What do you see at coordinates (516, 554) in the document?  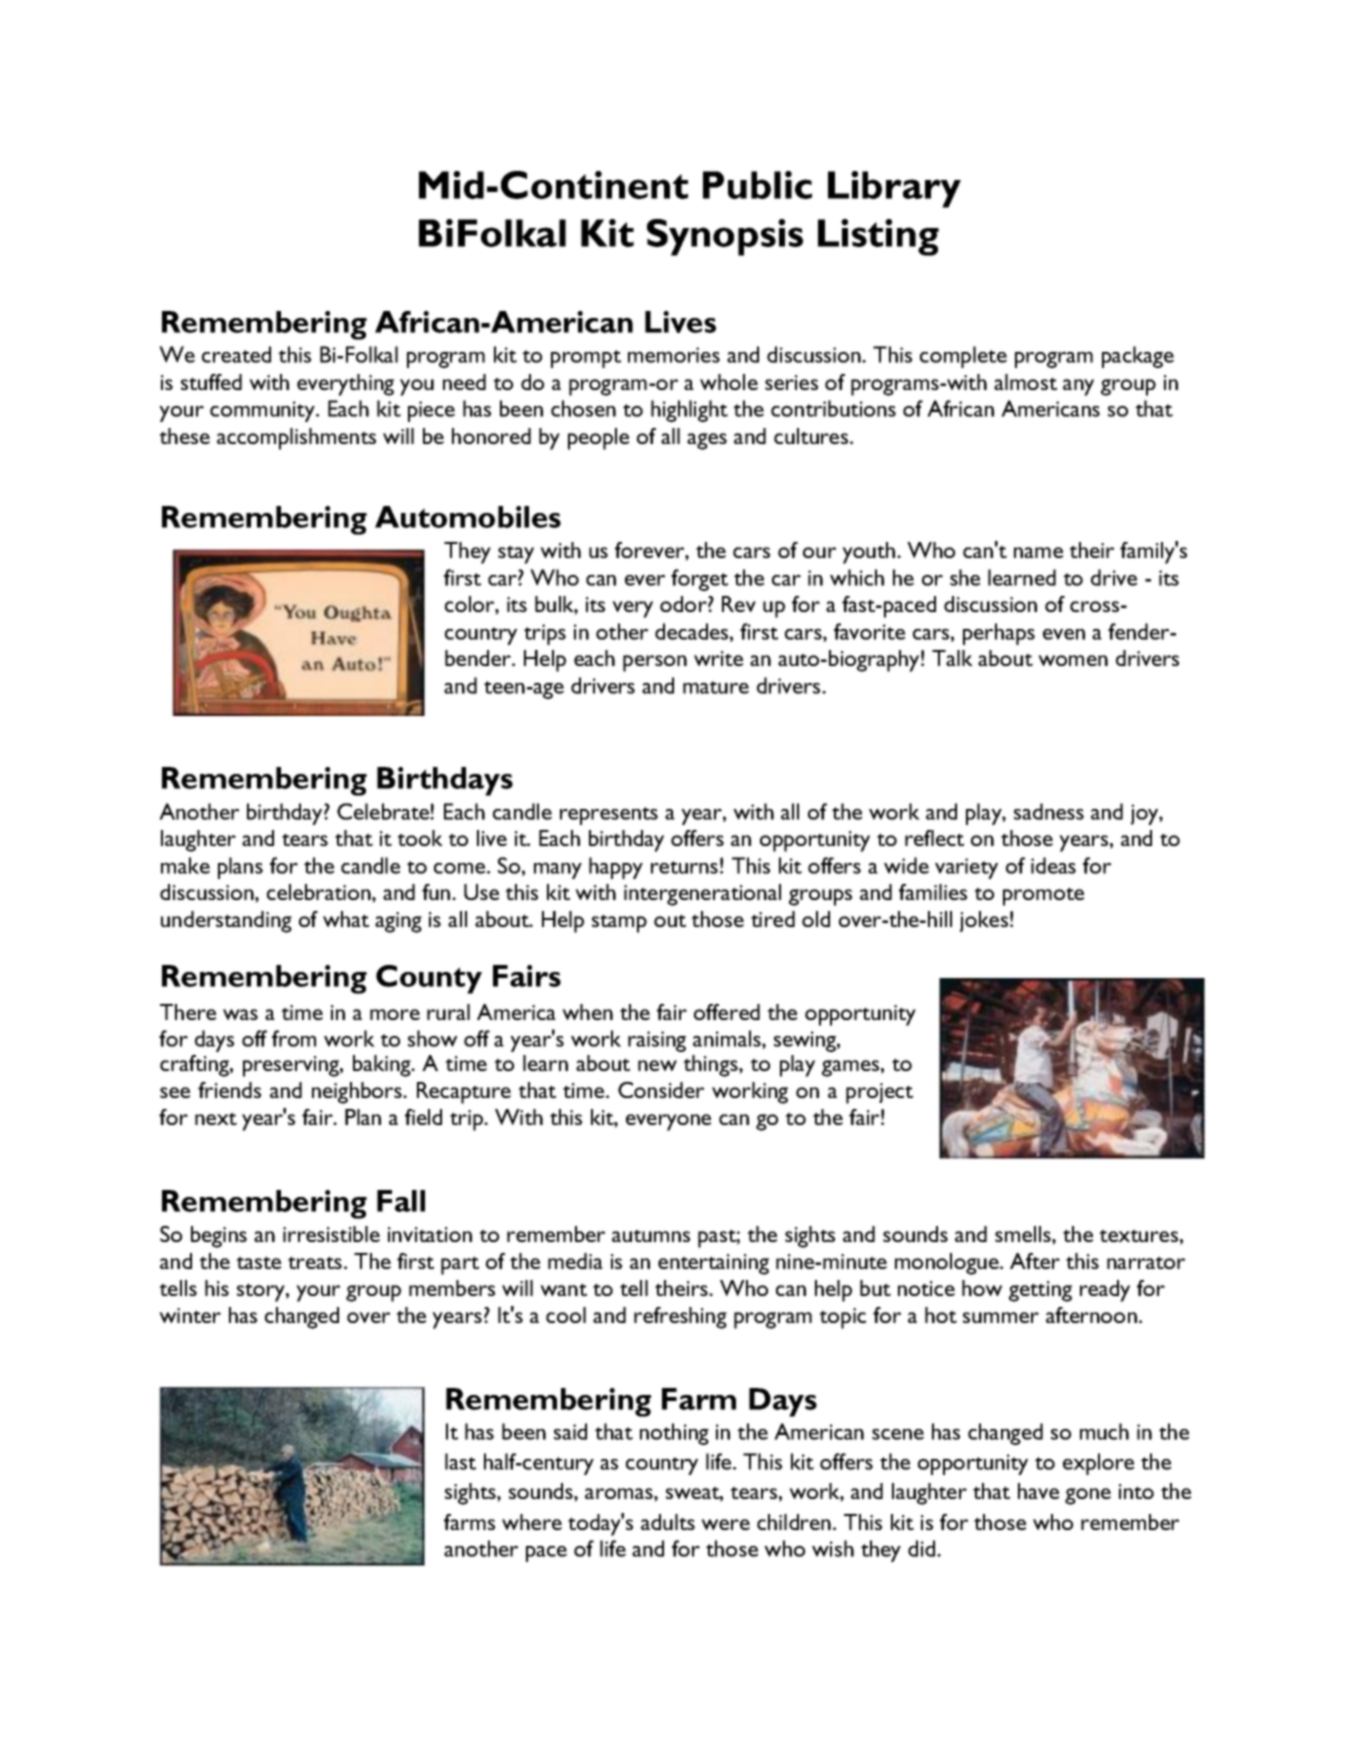 I see `stay` at bounding box center [516, 554].
